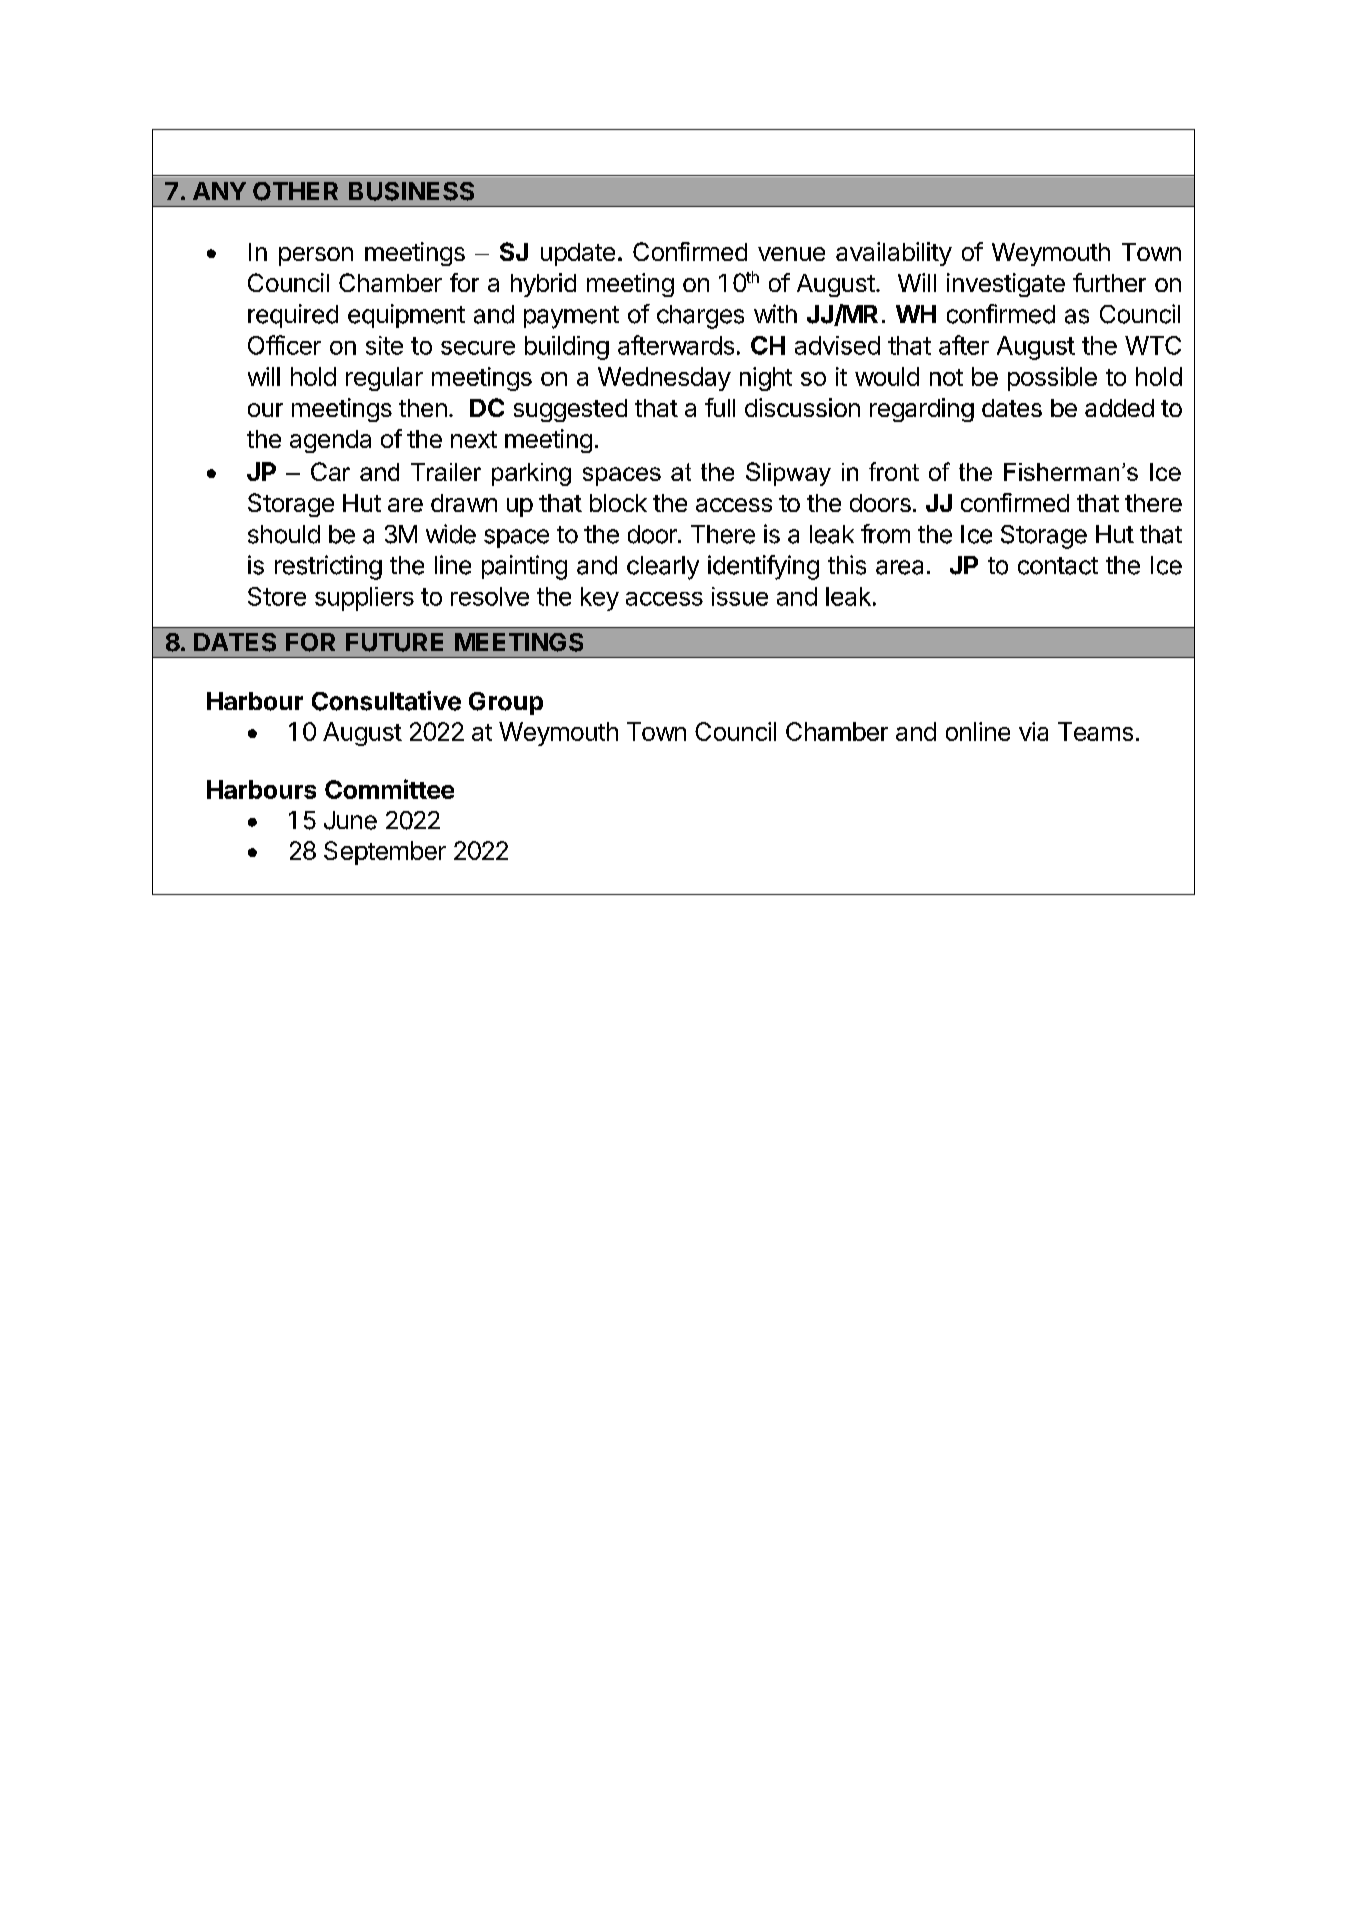 The image size is (1359, 1922). Describe the element at coordinates (295, 191) in the screenshot. I see `OTHER` at that location.
